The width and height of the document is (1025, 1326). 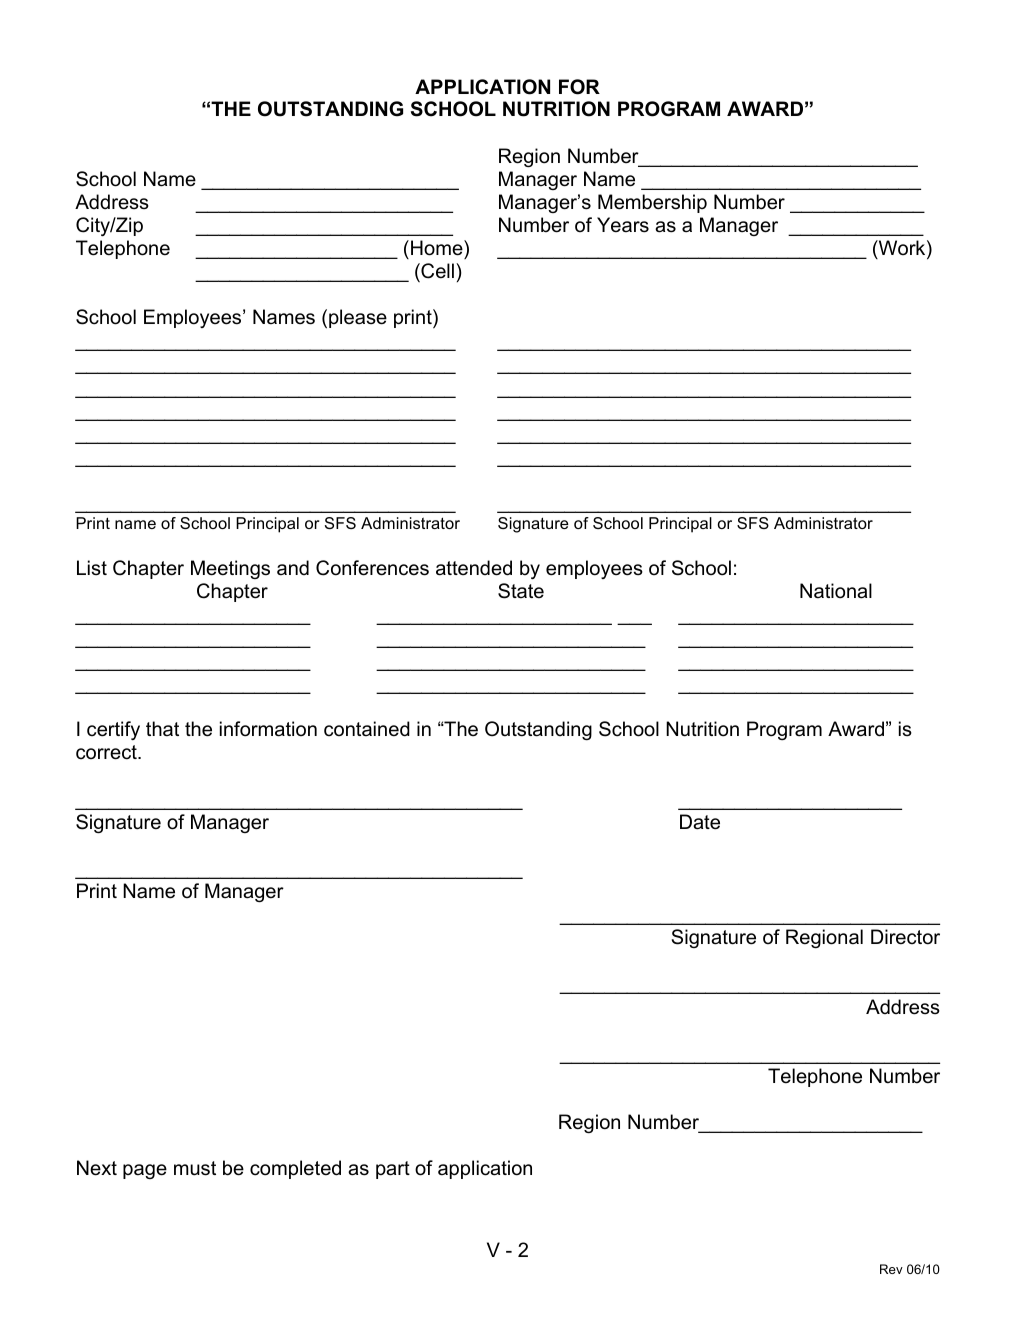 What do you see at coordinates (367, 729) in the document?
I see `contained` at bounding box center [367, 729].
